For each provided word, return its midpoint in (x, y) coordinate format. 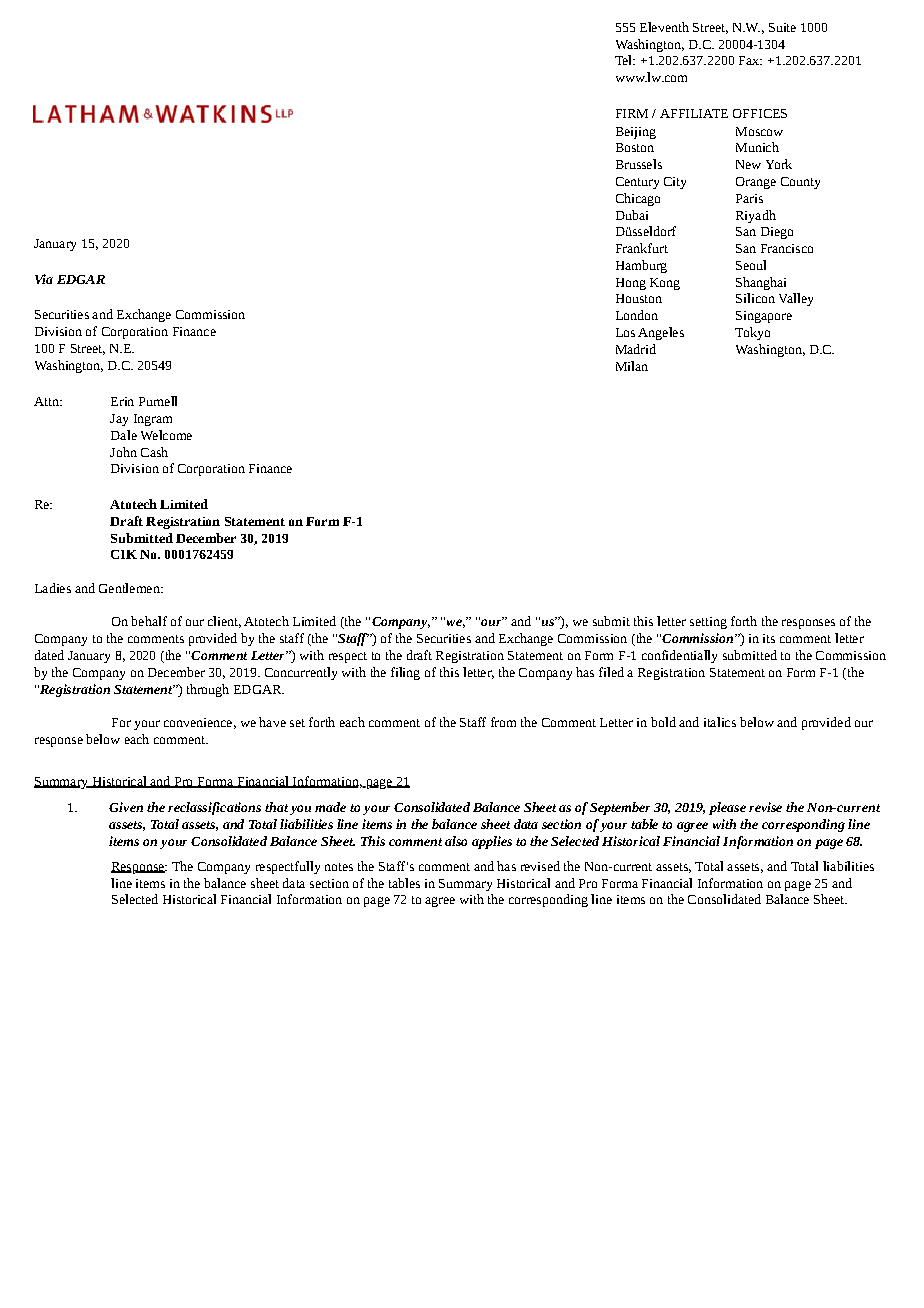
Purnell (158, 401)
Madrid (636, 349)
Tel (624, 60)
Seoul (751, 265)
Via (44, 279)
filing (405, 673)
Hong (631, 284)
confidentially (679, 656)
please (727, 808)
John (123, 452)
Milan (632, 366)
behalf (149, 621)
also (456, 841)
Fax (750, 60)
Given (126, 807)
